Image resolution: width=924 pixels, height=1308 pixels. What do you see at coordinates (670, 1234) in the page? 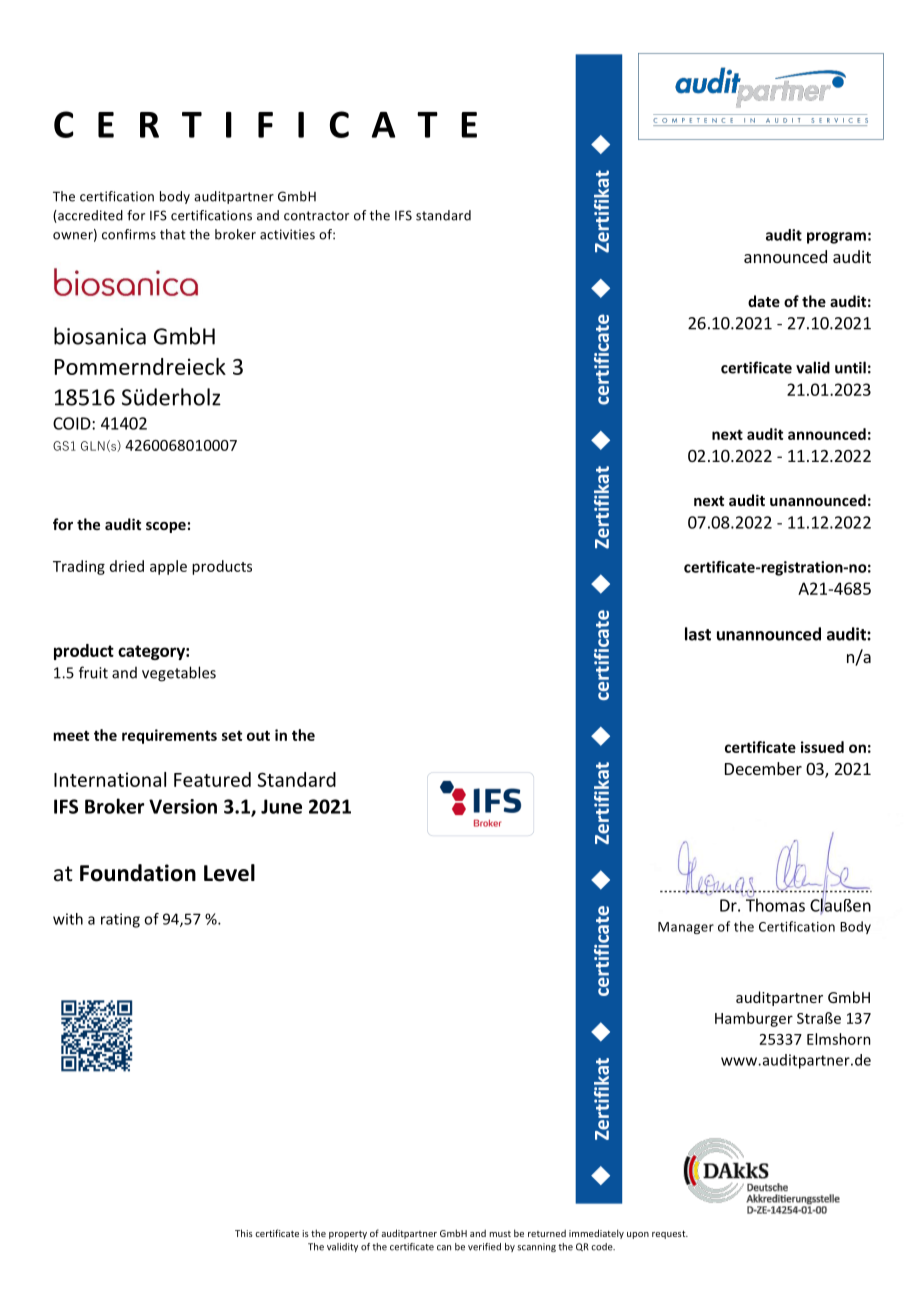
I see `request` at bounding box center [670, 1234].
